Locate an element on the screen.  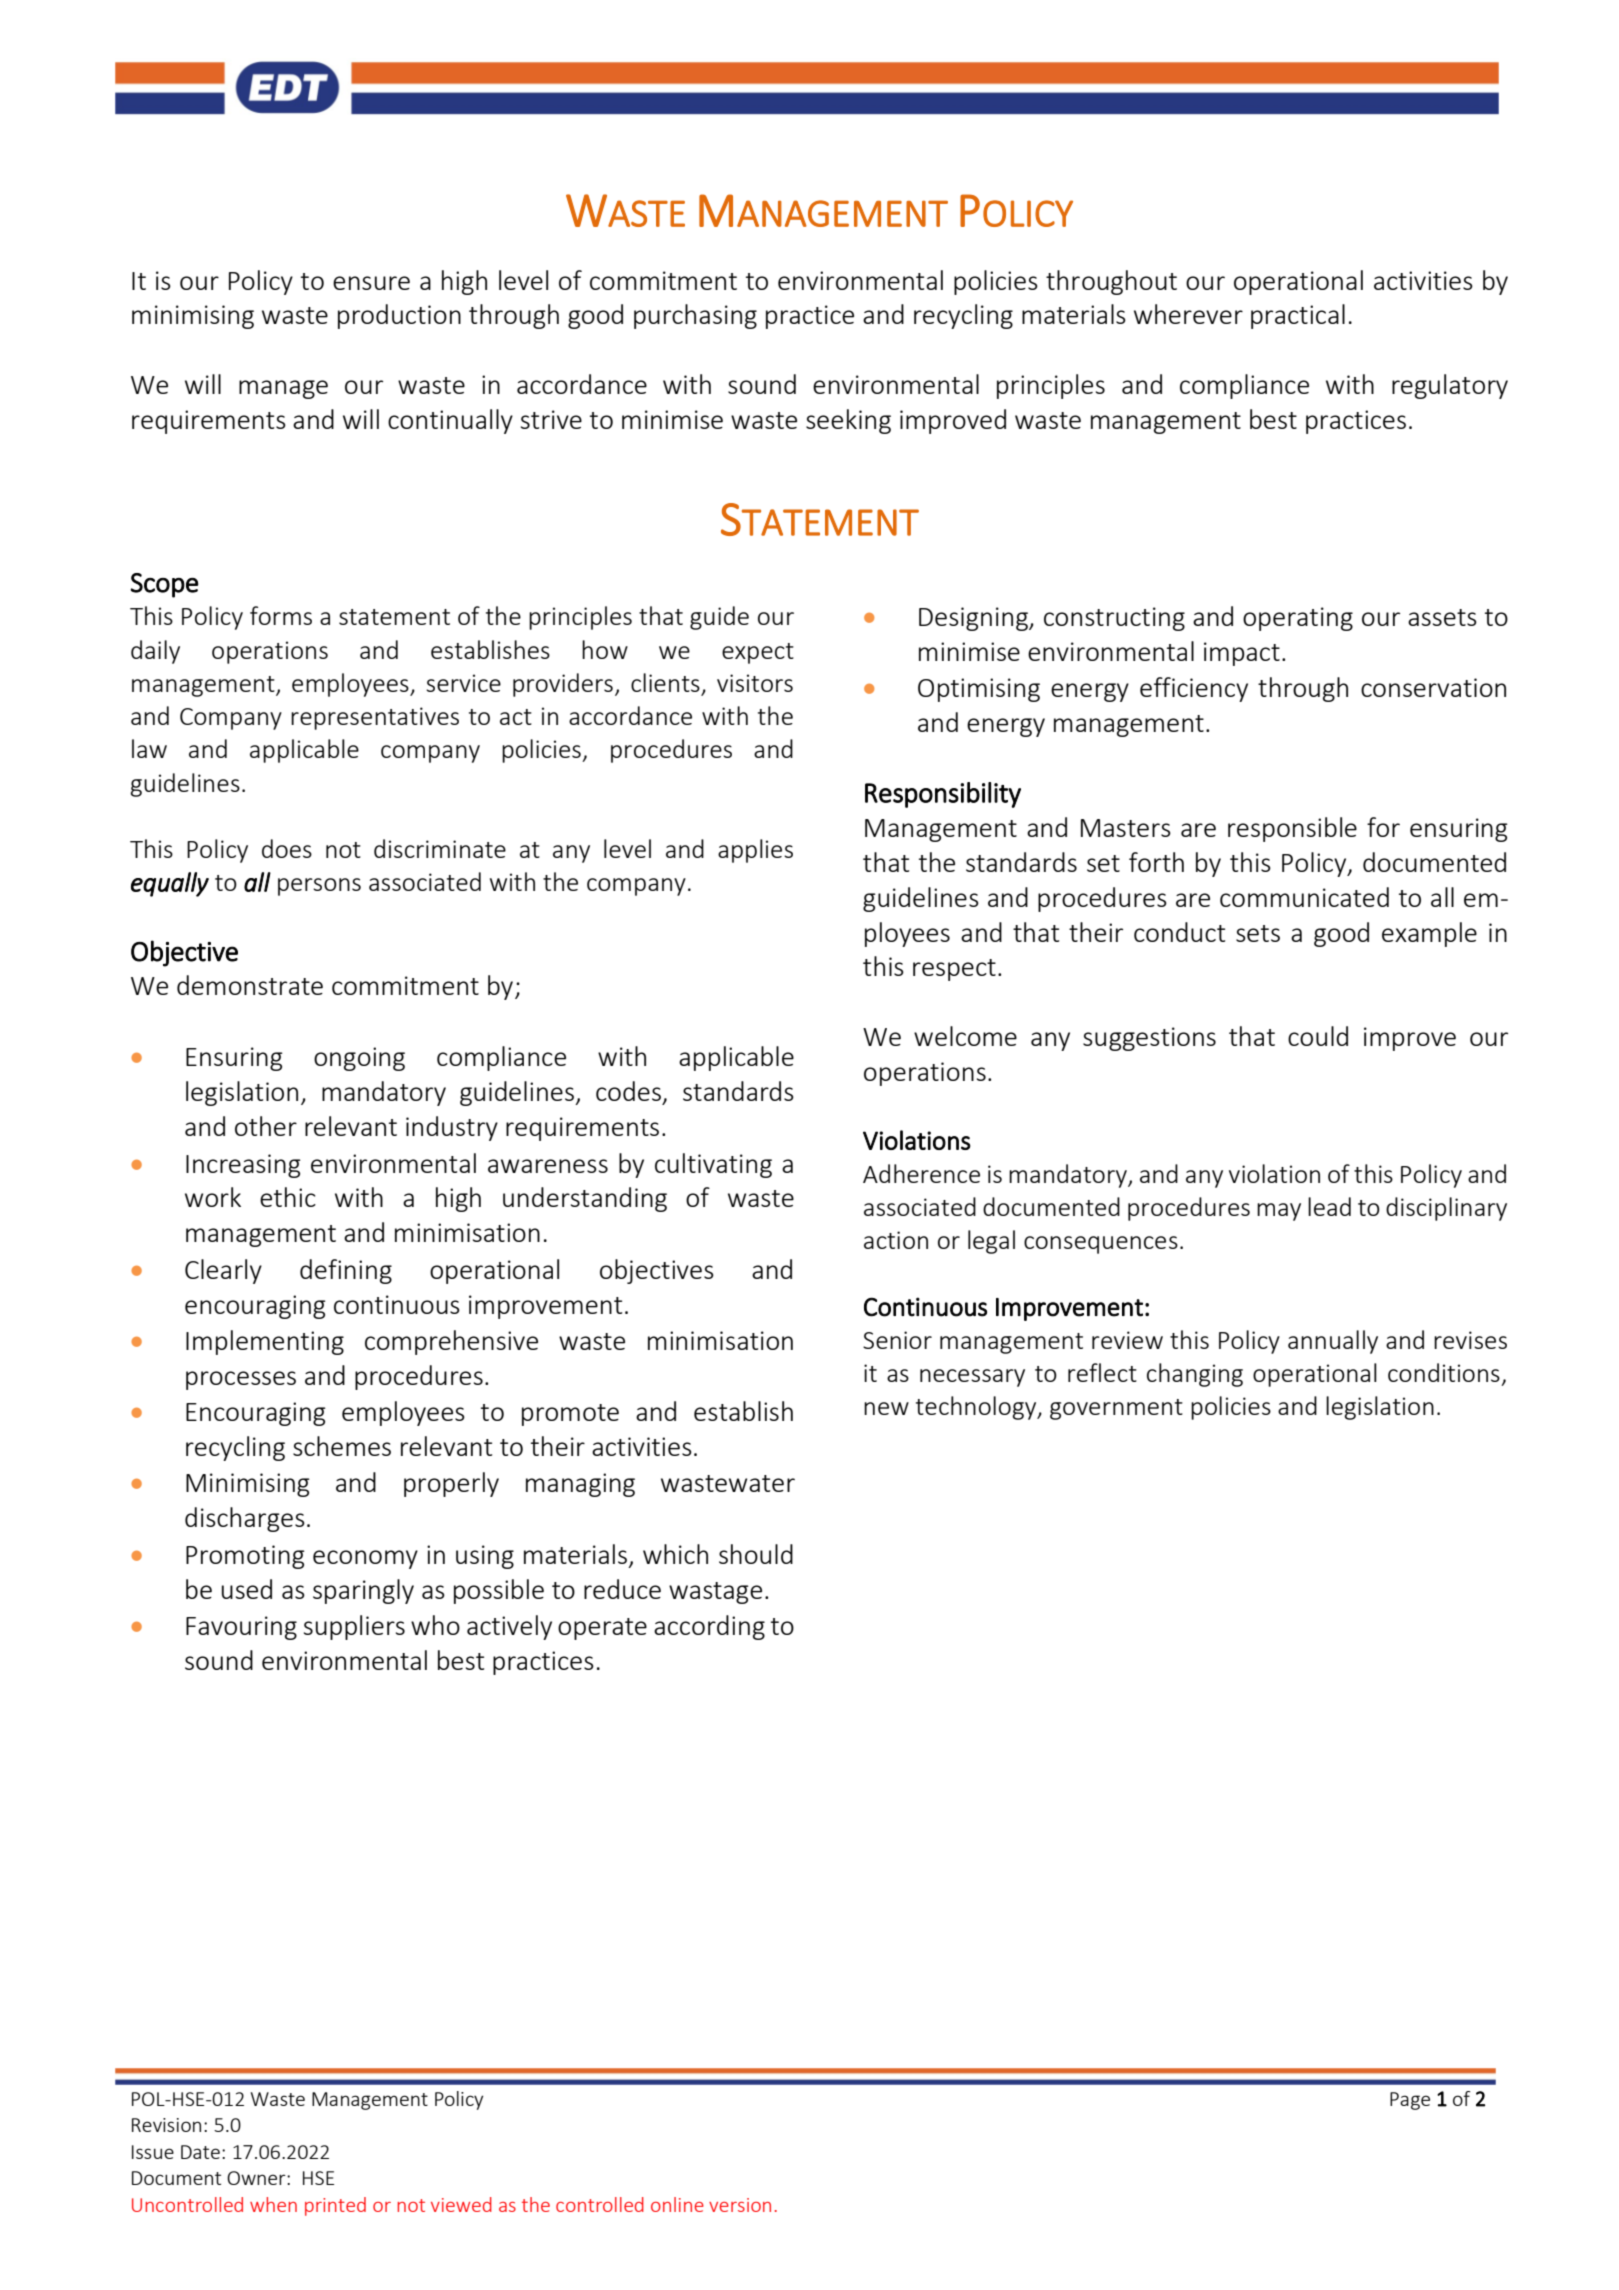
applies is located at coordinates (755, 851).
